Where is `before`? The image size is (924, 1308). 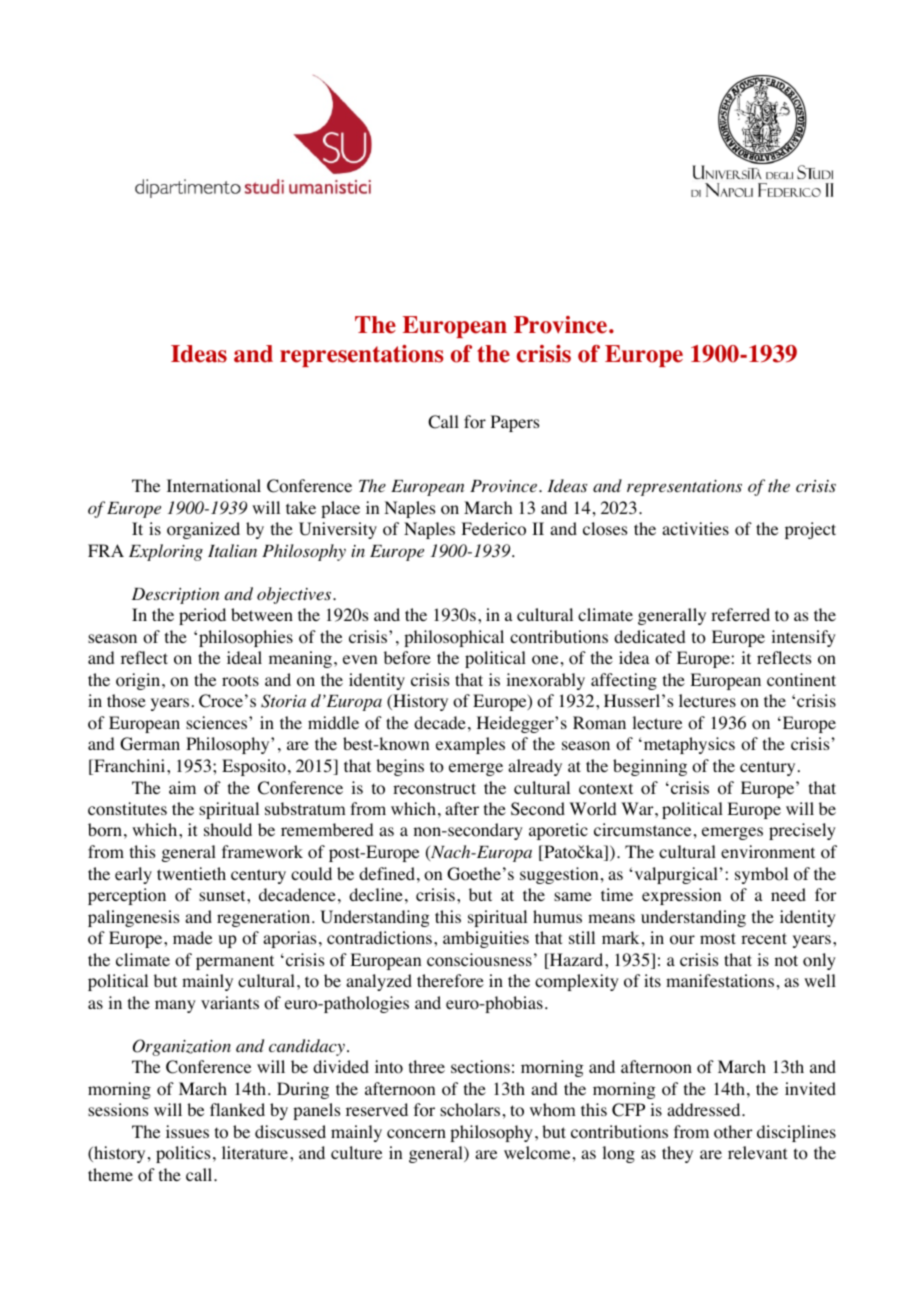 before is located at coordinates (407, 658).
